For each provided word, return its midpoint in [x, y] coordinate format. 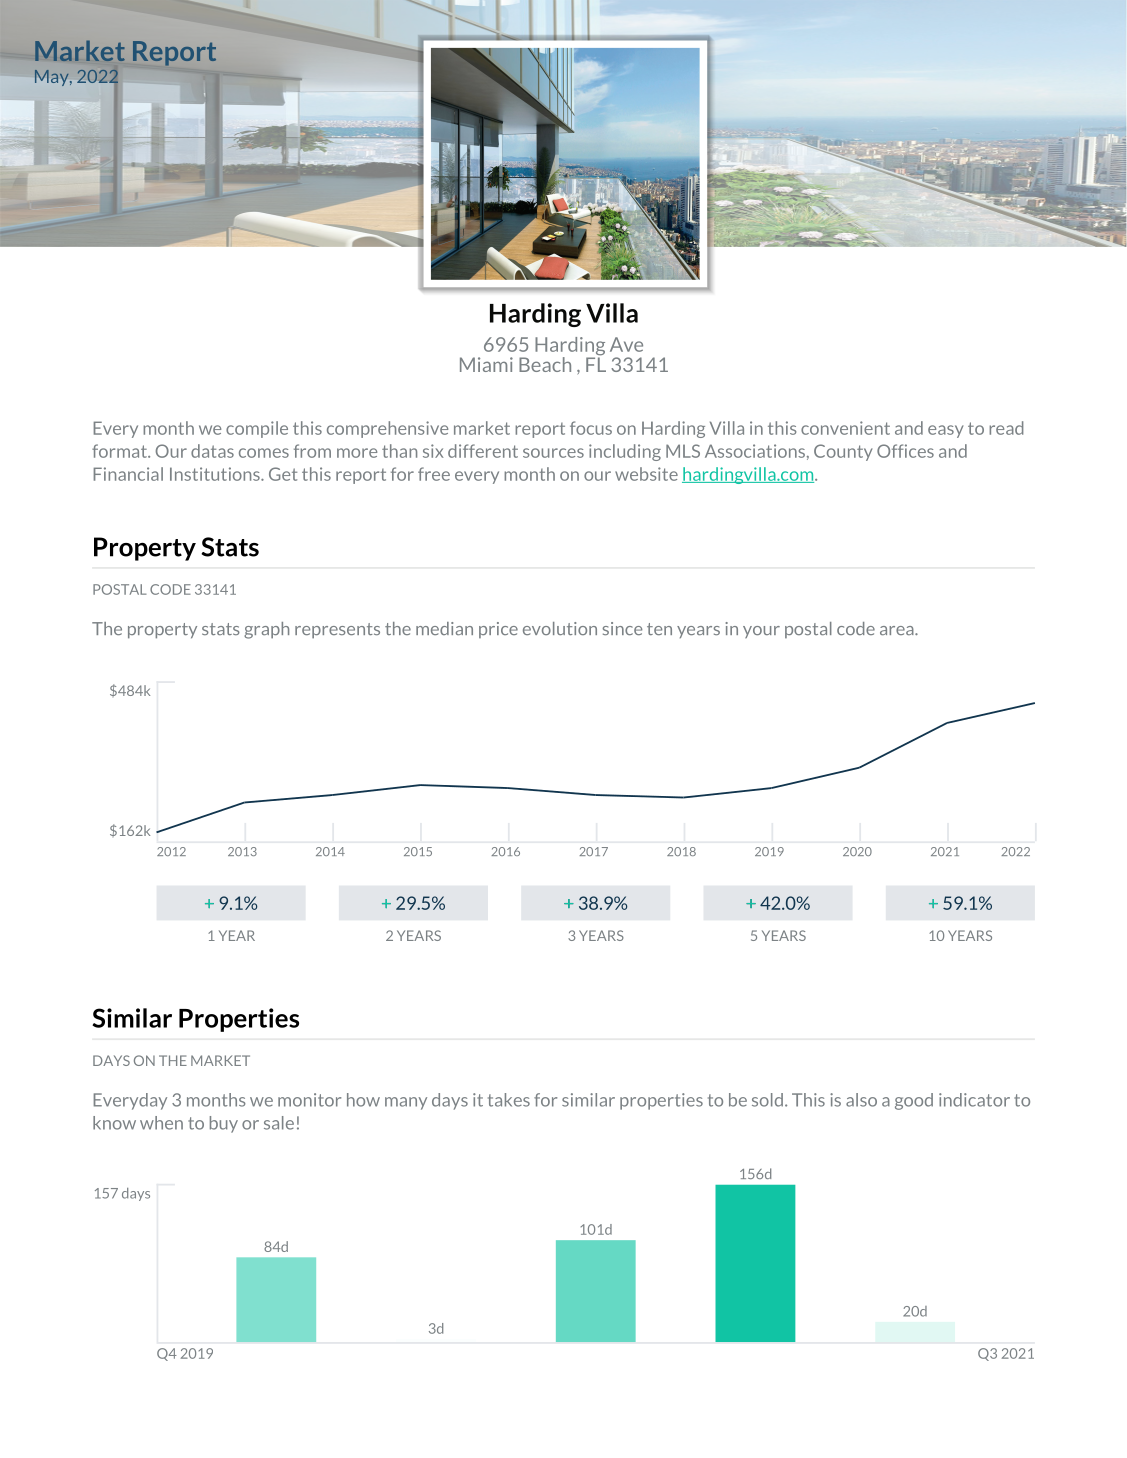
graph [266, 630]
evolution [560, 628]
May [53, 78]
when [161, 1123]
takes [509, 1100]
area [898, 630]
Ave [626, 344]
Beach [545, 364]
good [914, 1101]
